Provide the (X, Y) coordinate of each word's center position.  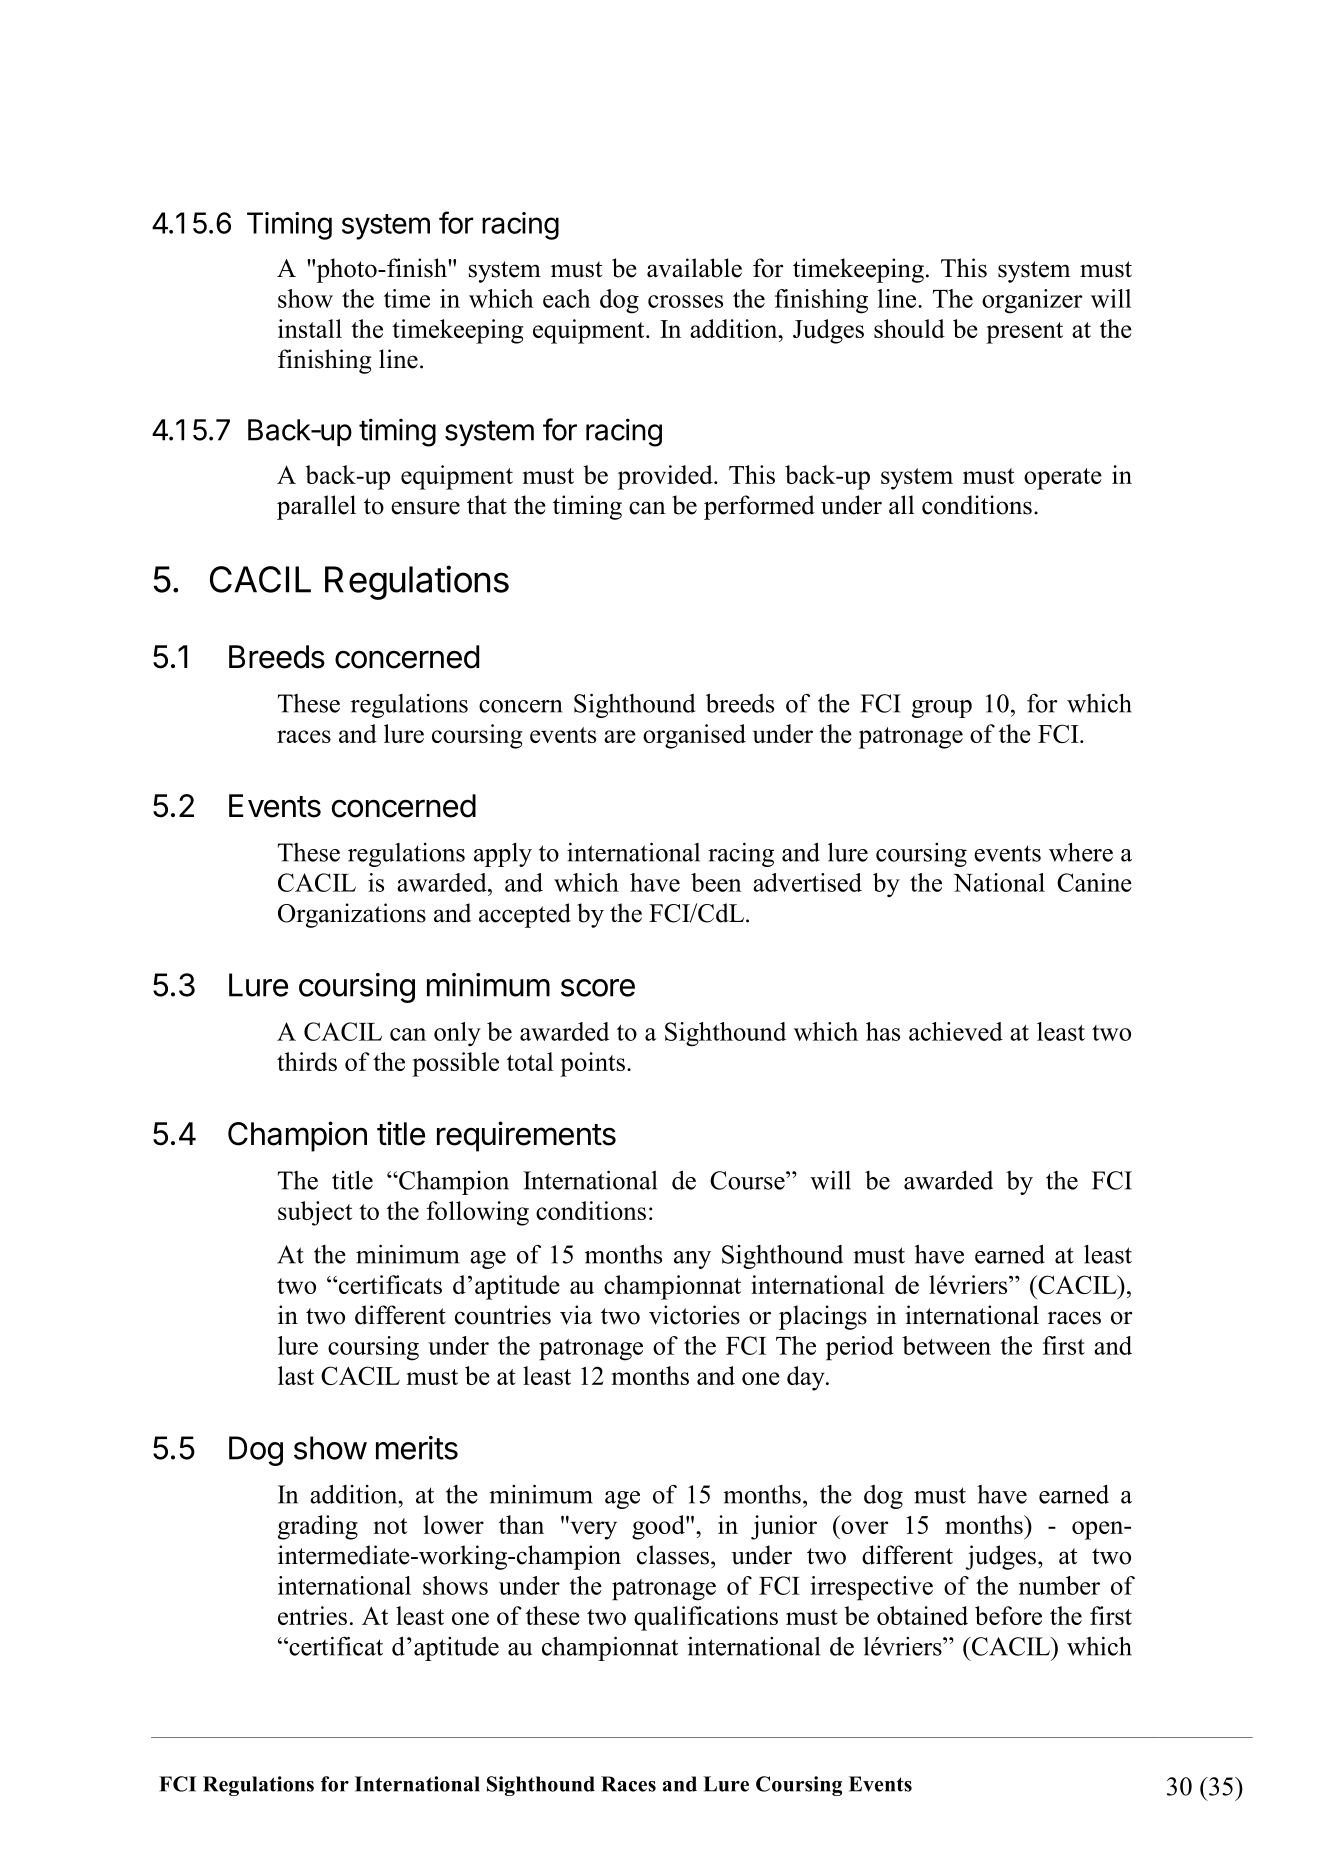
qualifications (706, 1618)
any (692, 1260)
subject (315, 1213)
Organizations (352, 915)
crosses (685, 301)
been (716, 882)
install (310, 328)
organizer (1032, 301)
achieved (956, 1031)
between (946, 1345)
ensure (425, 508)
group (942, 709)
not (390, 1526)
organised (694, 736)
